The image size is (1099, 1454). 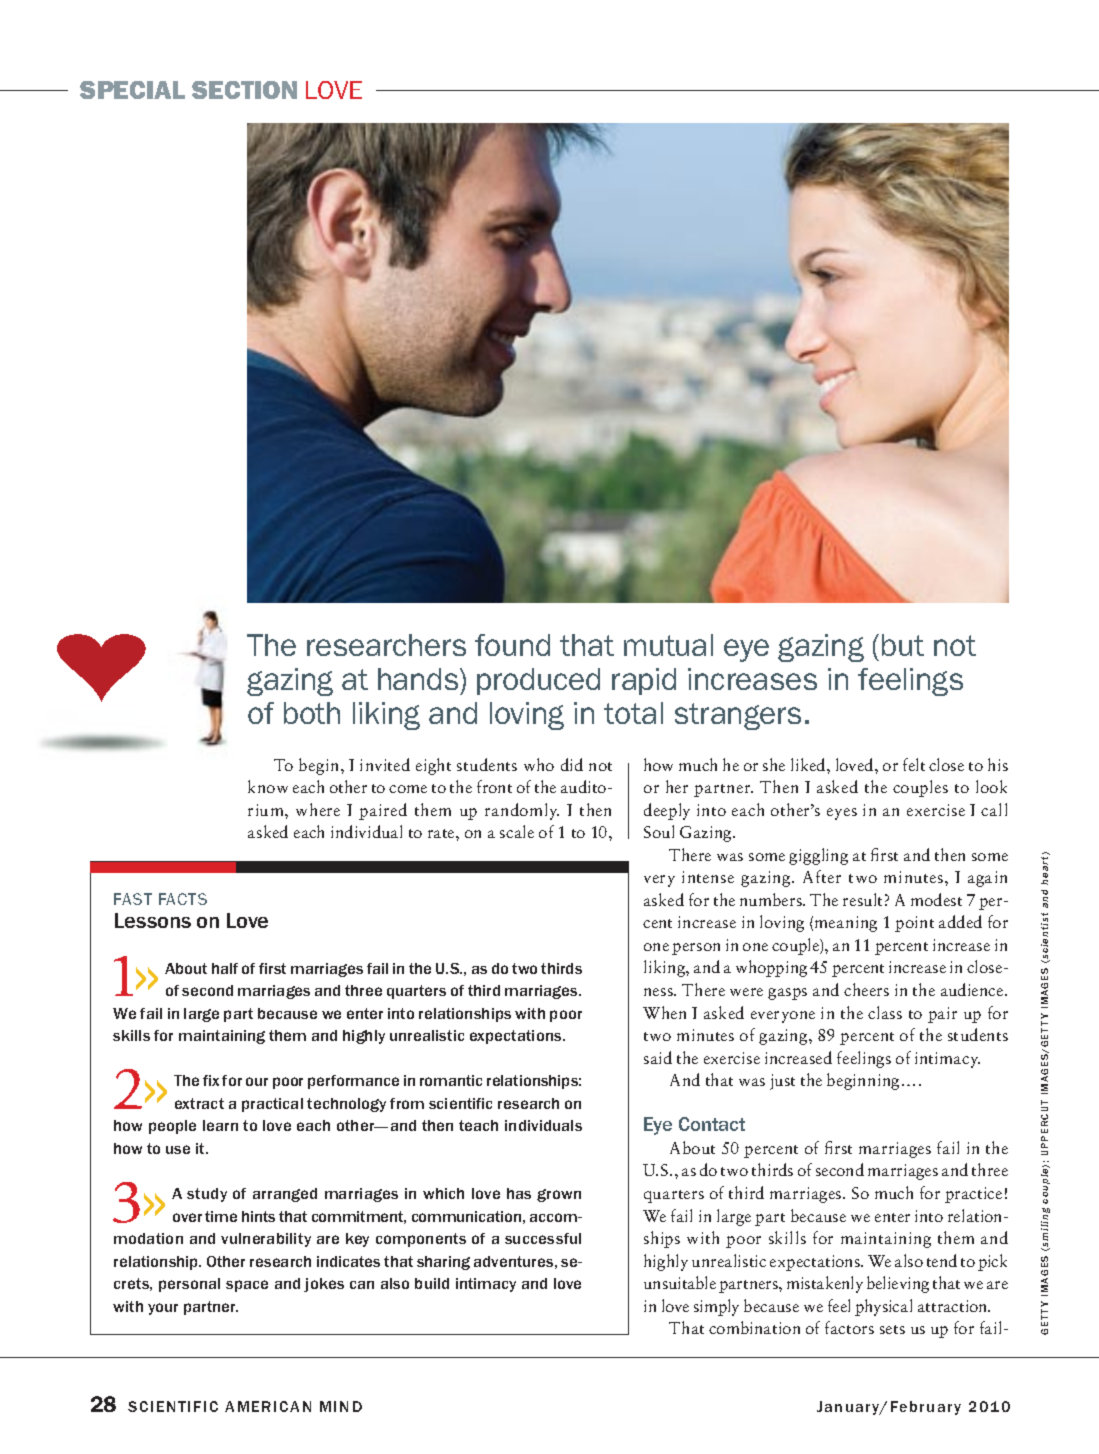 What do you see at coordinates (842, 814) in the screenshot?
I see `eyes` at bounding box center [842, 814].
